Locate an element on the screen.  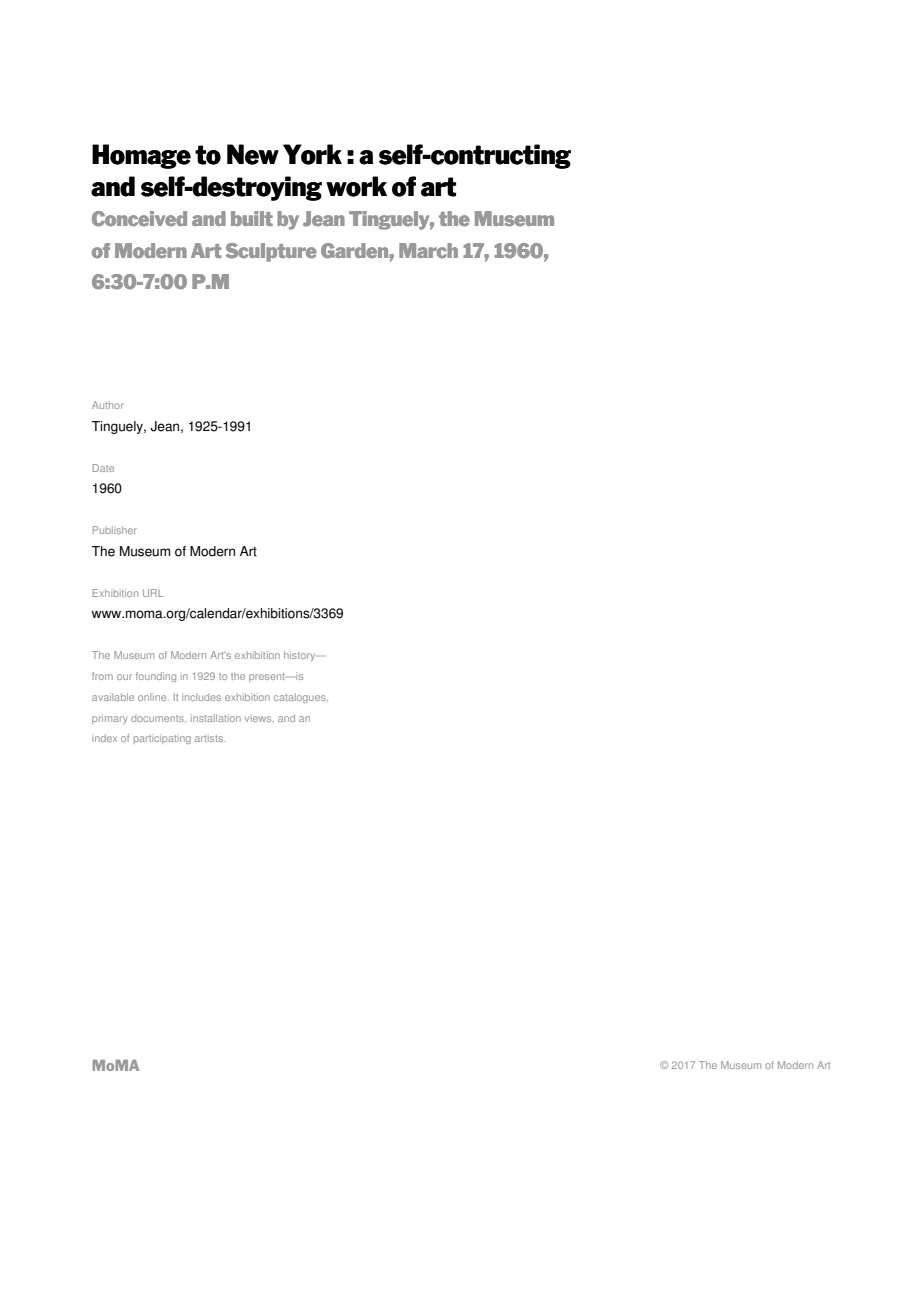
March is located at coordinates (428, 251).
